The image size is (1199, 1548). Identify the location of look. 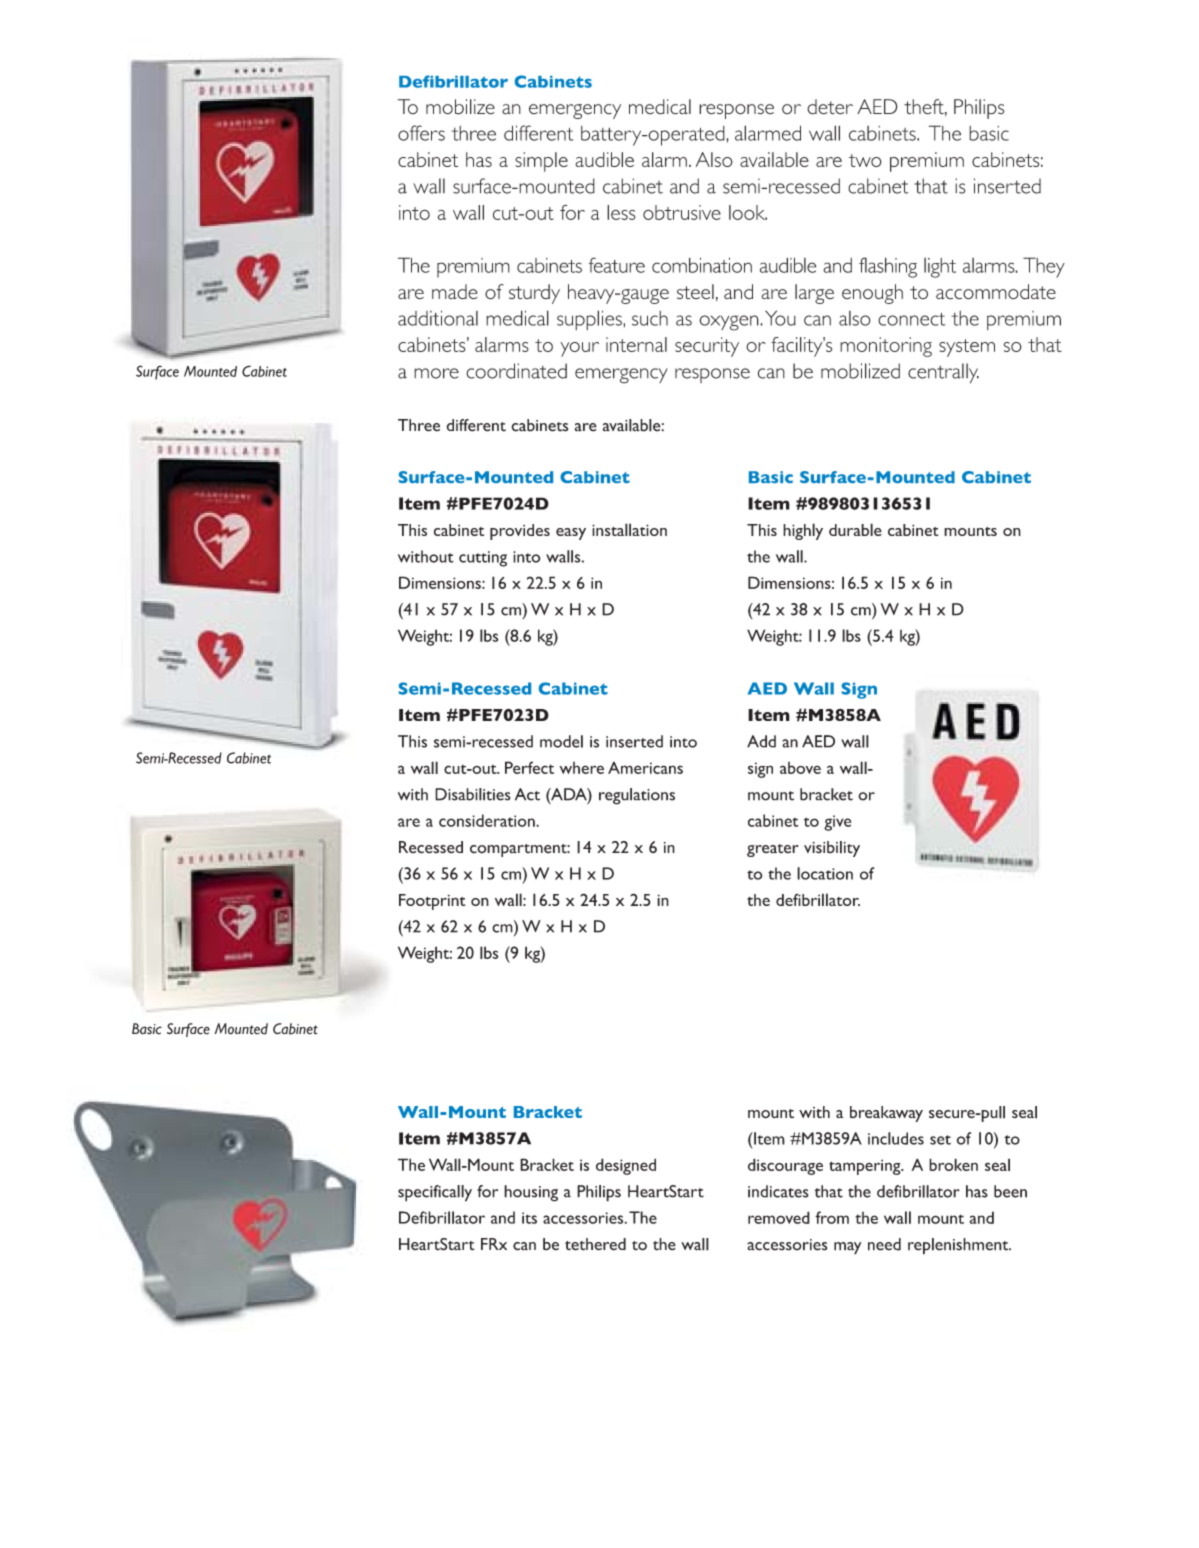
(748, 212).
